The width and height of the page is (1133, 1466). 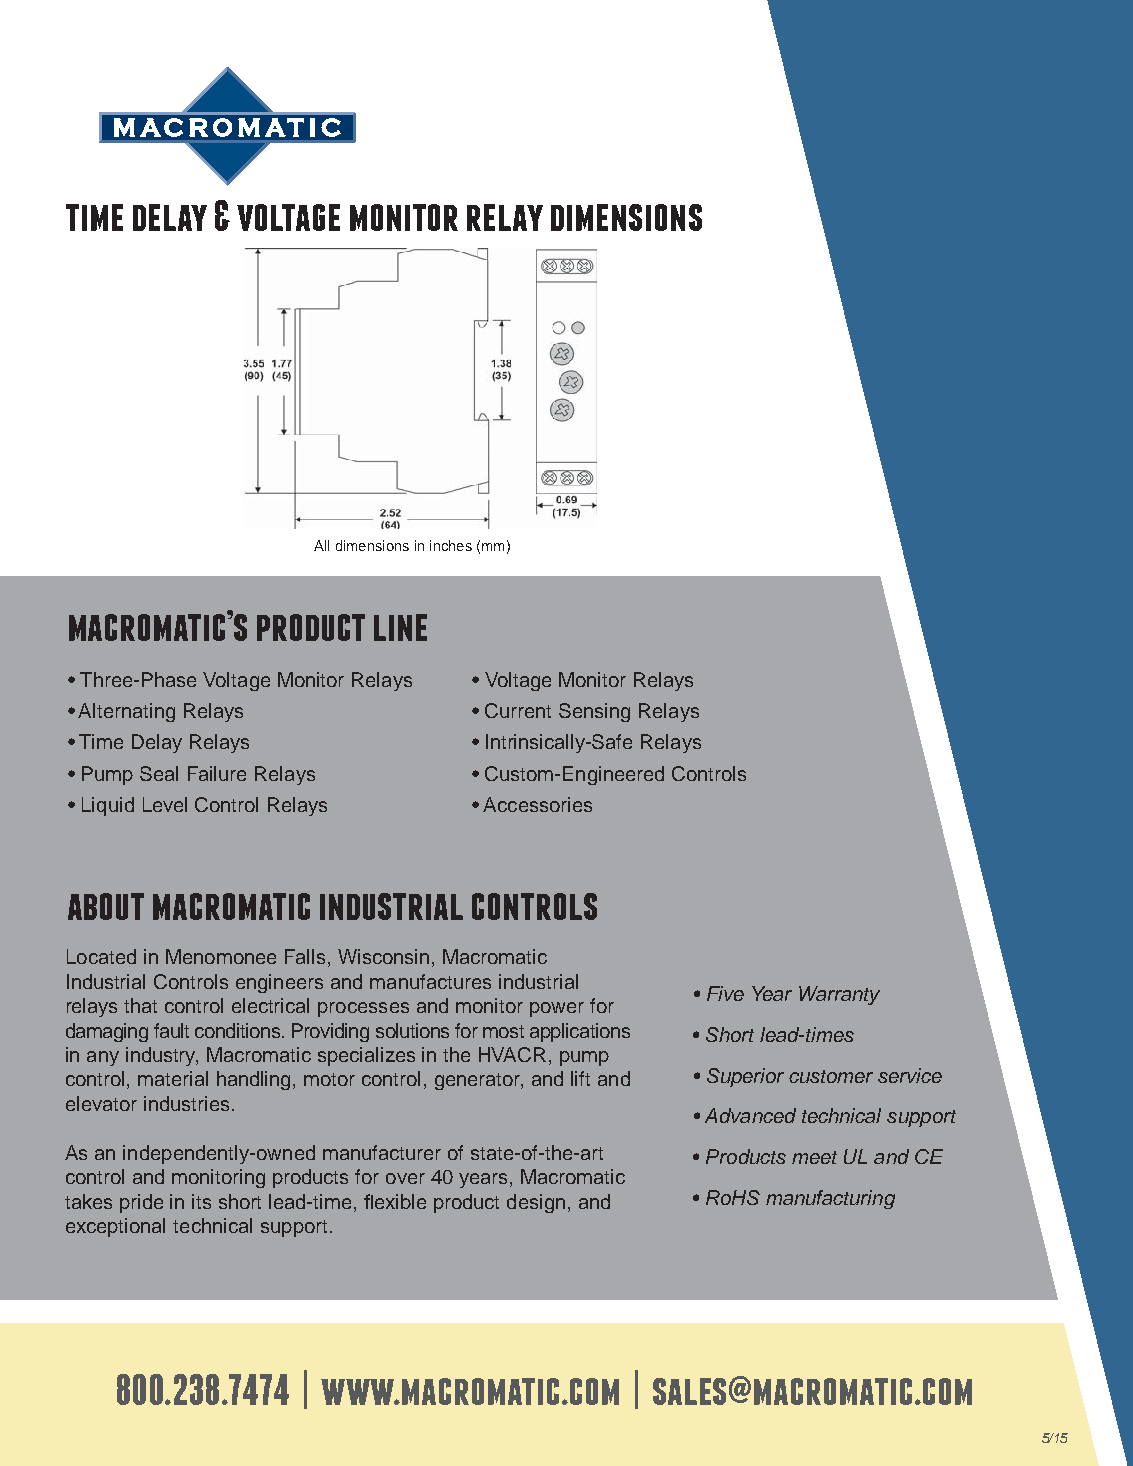 I want to click on methods, so click(x=140, y=679).
